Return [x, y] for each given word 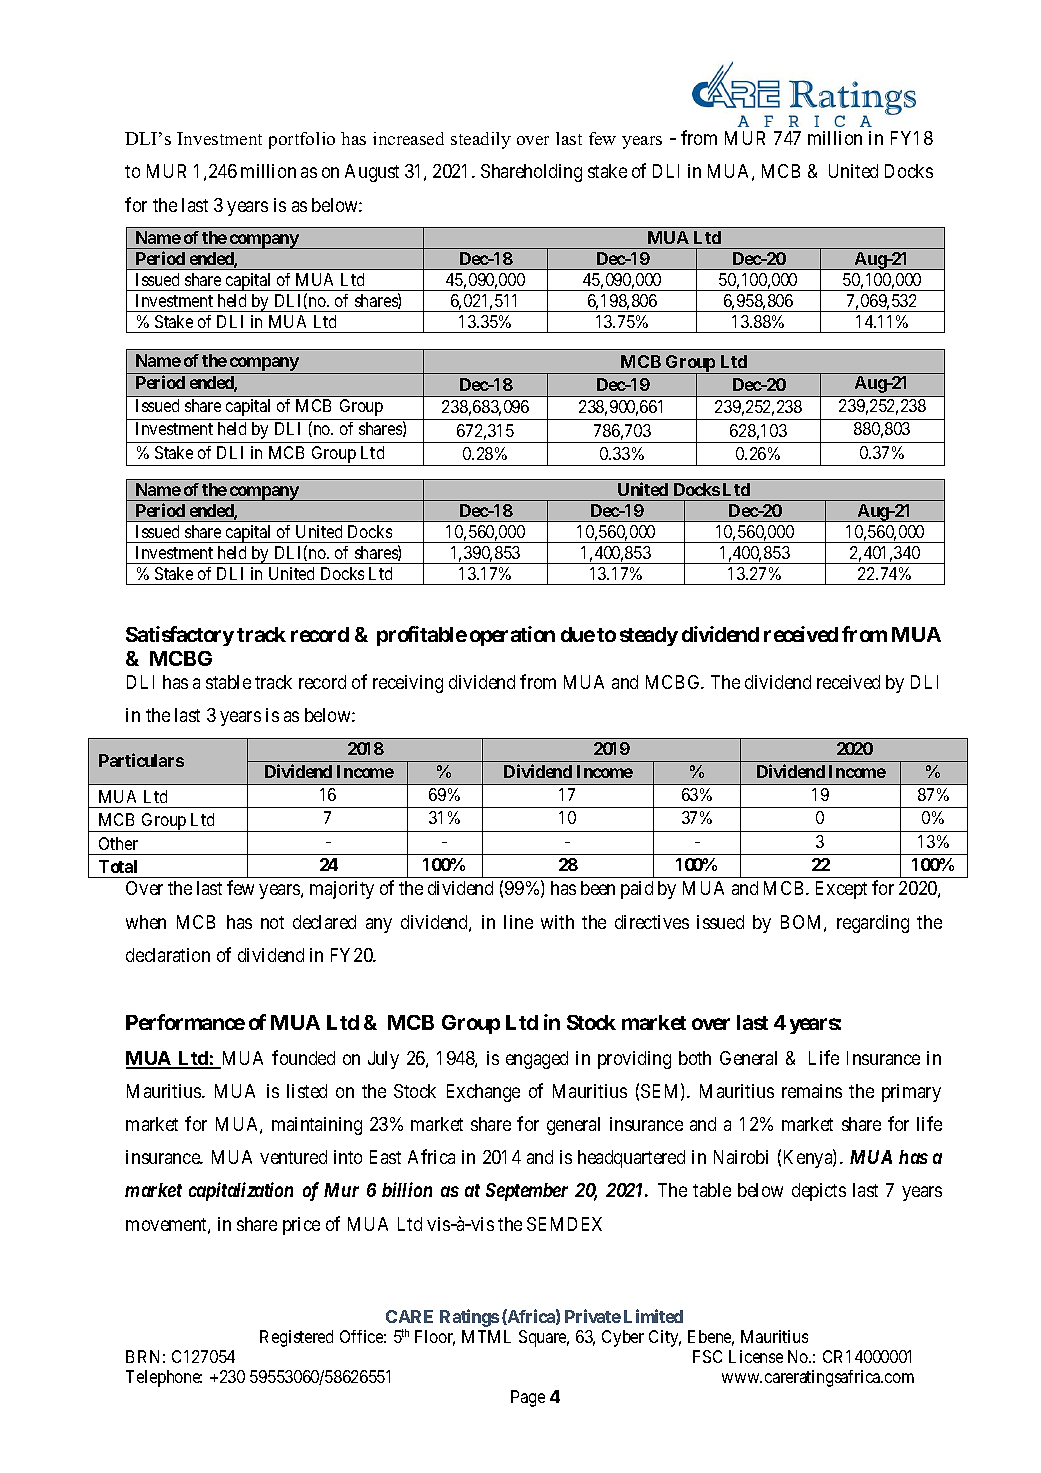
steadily [481, 140]
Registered [296, 1338]
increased [408, 138]
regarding [873, 924]
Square [544, 1338]
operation [512, 636]
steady [649, 636]
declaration [168, 955]
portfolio [302, 140]
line [518, 922]
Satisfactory [180, 636]
